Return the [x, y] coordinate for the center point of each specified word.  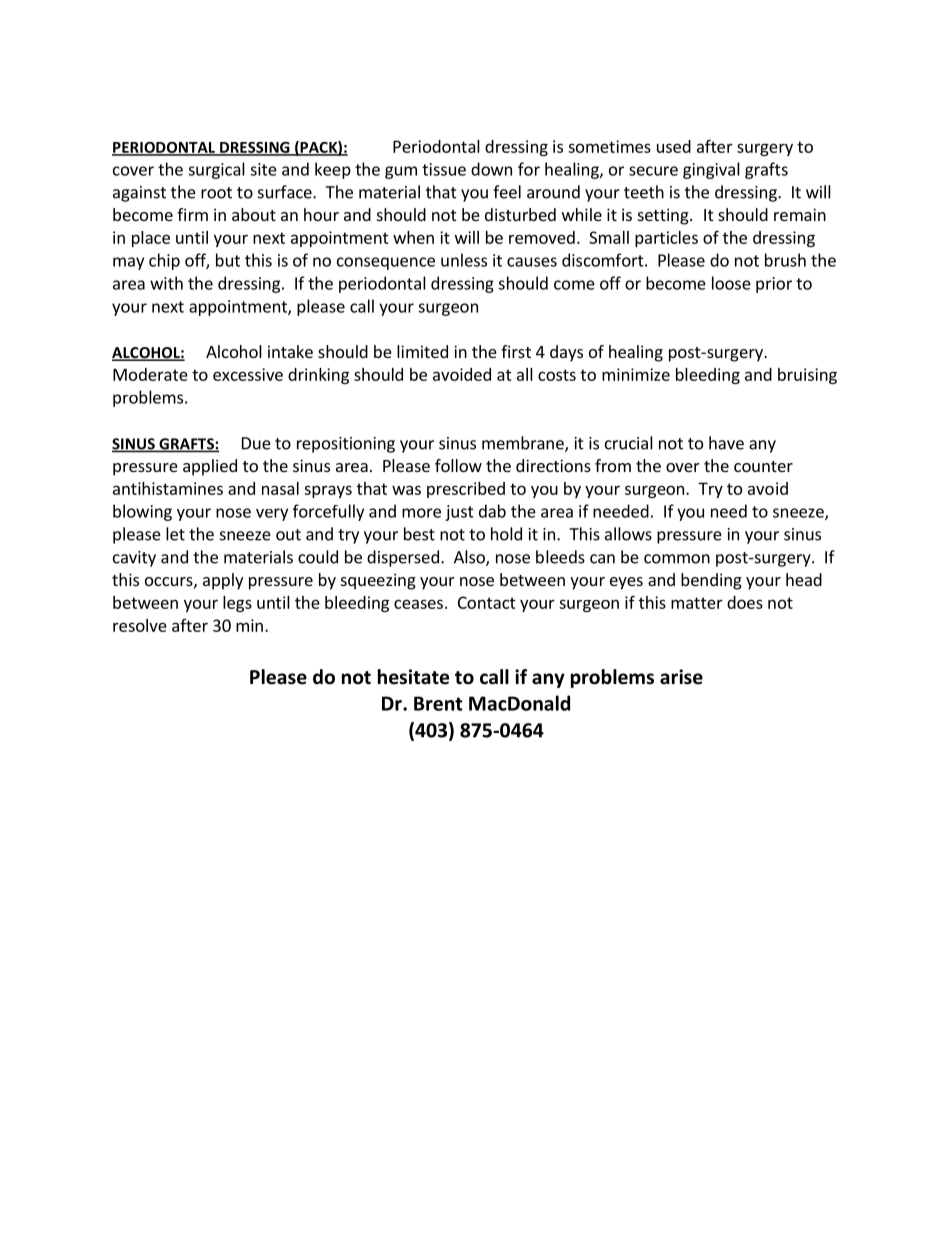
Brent [438, 703]
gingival [711, 170]
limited [422, 351]
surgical [216, 170]
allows [628, 534]
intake [290, 351]
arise [681, 677]
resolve [140, 625]
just [459, 513]
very [272, 514]
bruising [807, 376]
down [491, 169]
